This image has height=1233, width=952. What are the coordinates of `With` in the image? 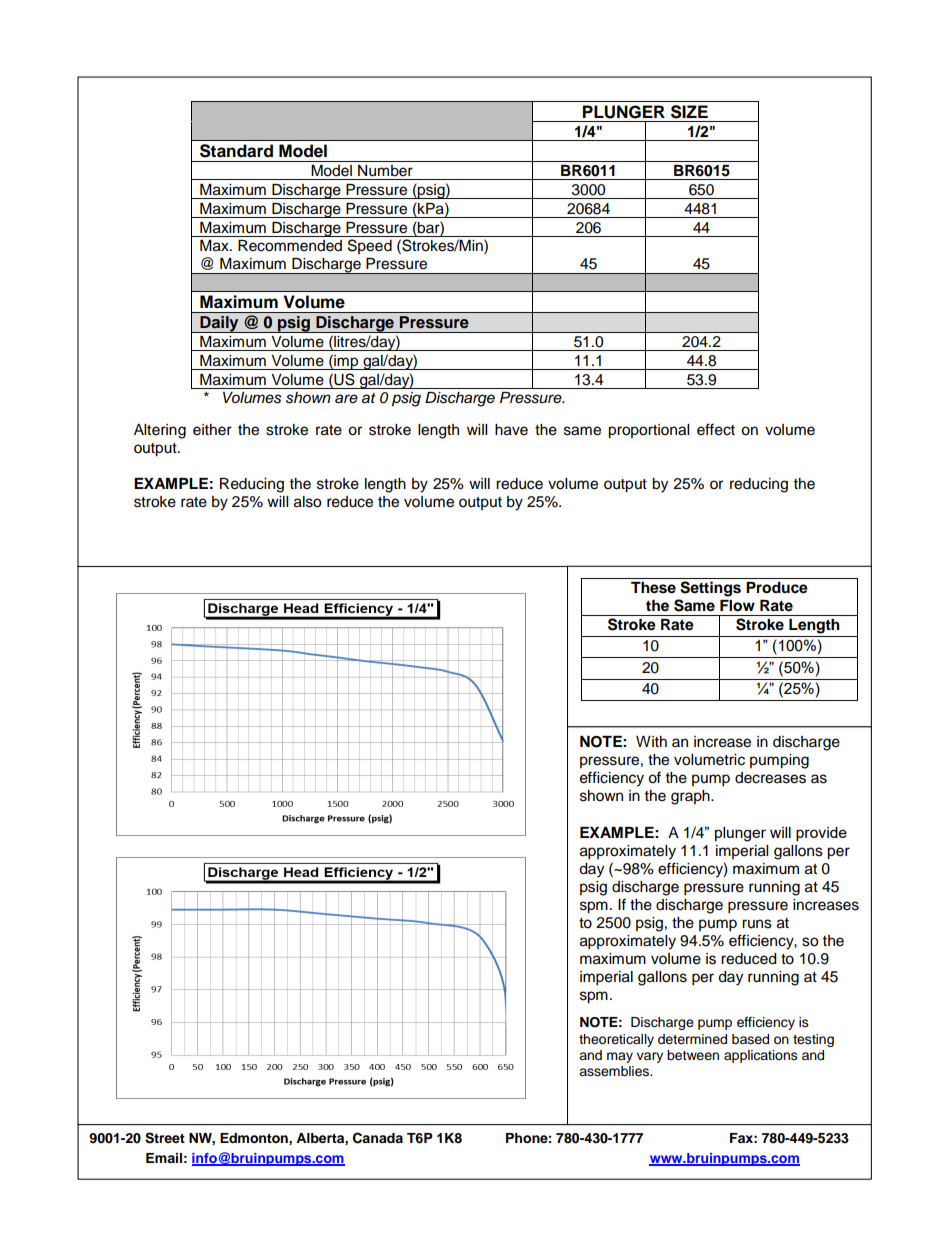 It's located at (651, 741).
